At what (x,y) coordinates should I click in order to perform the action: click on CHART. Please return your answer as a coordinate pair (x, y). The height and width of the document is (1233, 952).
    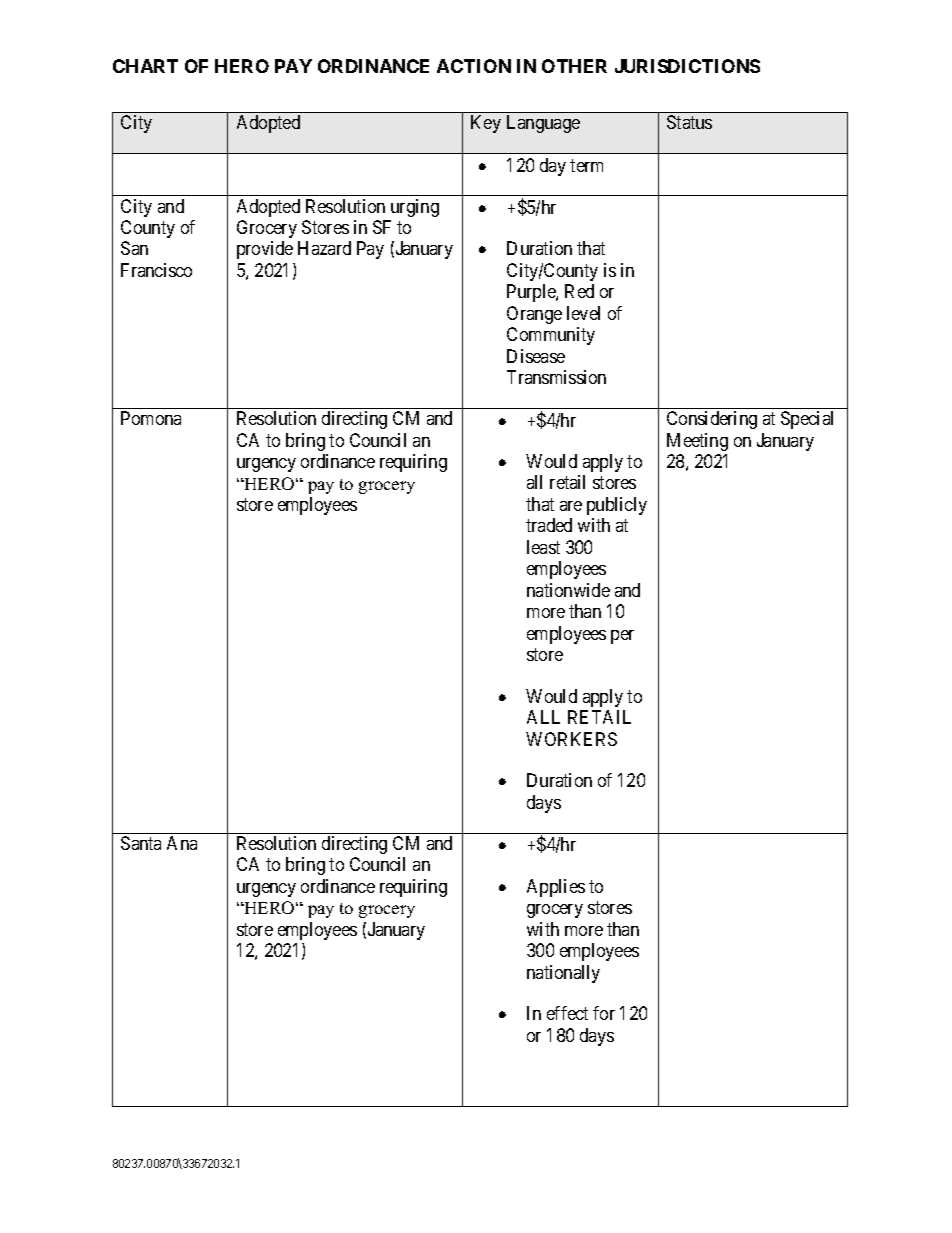
    Looking at the image, I should click on (145, 66).
